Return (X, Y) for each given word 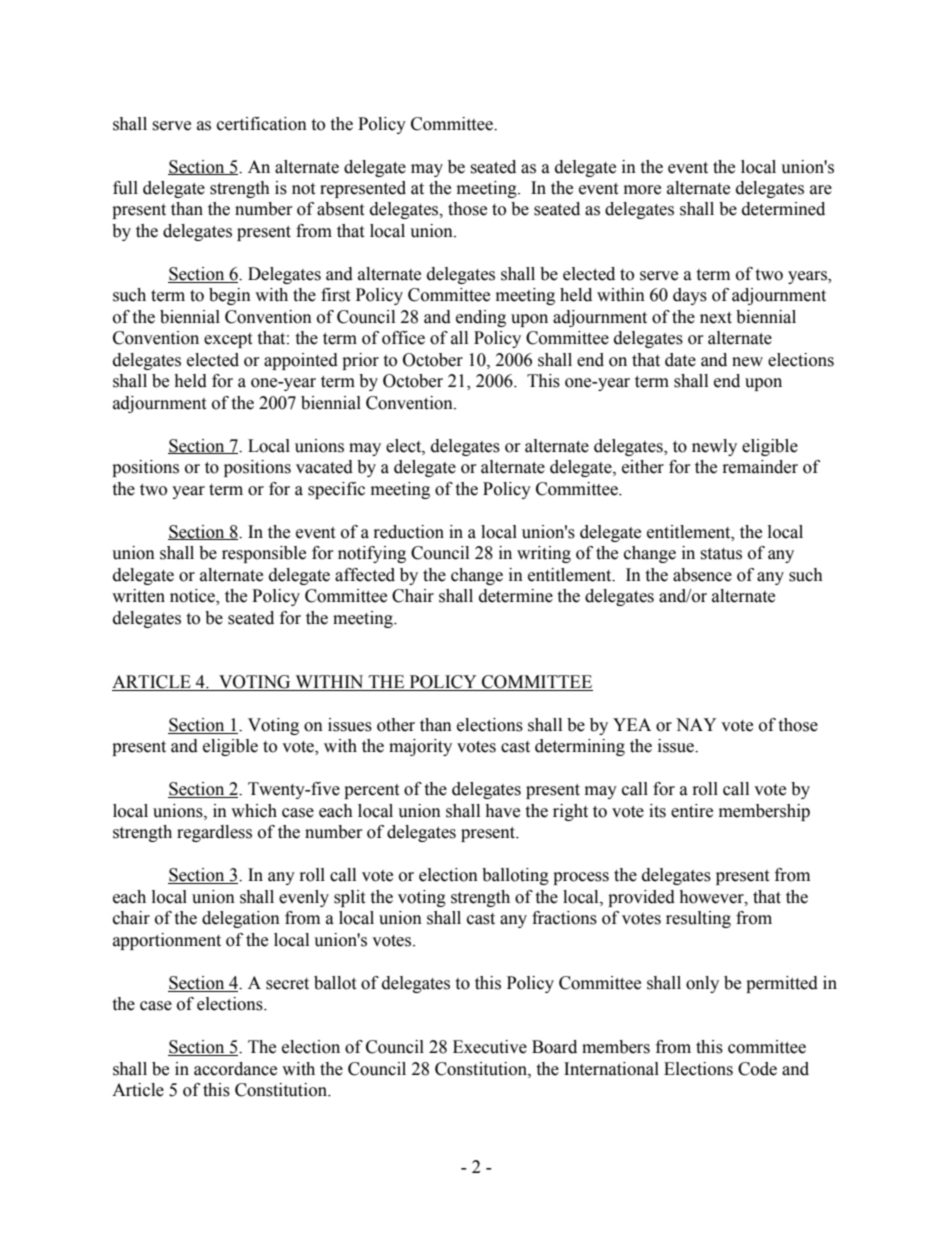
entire (692, 811)
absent (340, 209)
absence (702, 575)
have (502, 811)
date (680, 360)
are (821, 190)
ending (481, 318)
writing (544, 554)
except (228, 340)
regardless (214, 833)
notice (193, 597)
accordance (235, 1069)
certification (262, 124)
